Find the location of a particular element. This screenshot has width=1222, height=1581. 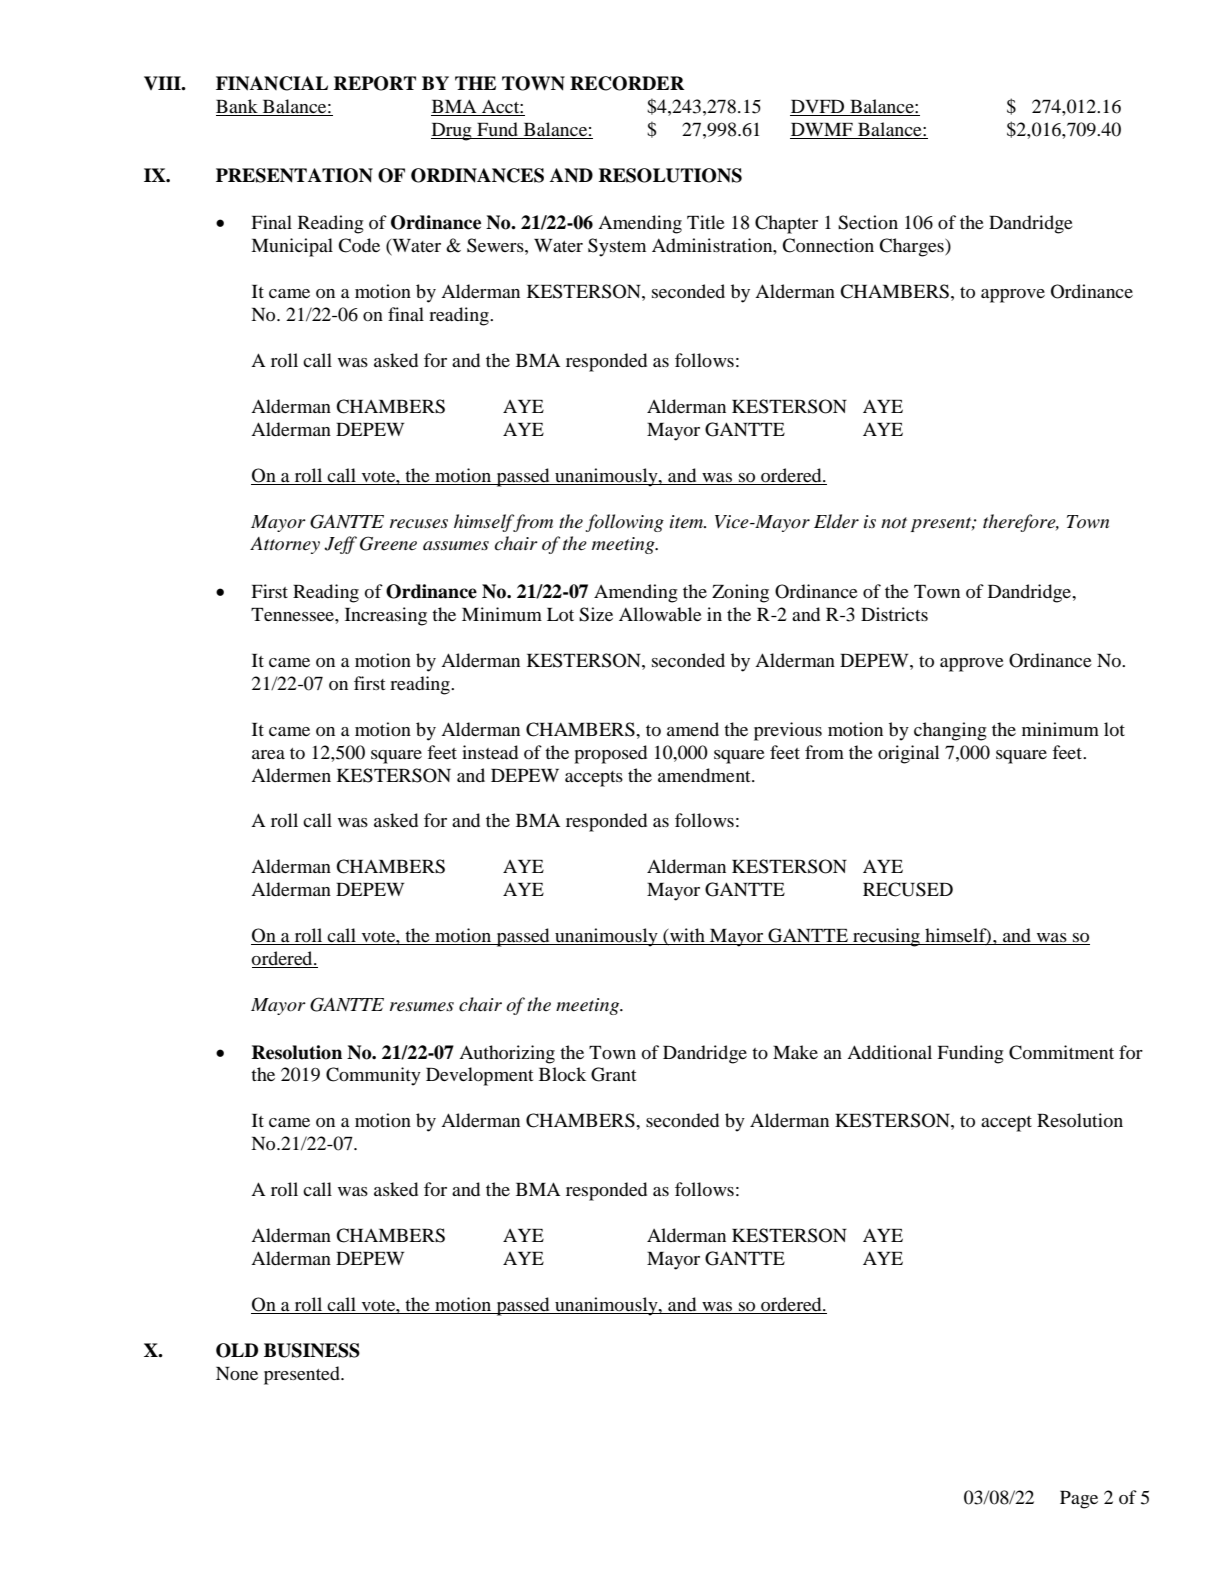

Aldermen is located at coordinates (291, 775).
